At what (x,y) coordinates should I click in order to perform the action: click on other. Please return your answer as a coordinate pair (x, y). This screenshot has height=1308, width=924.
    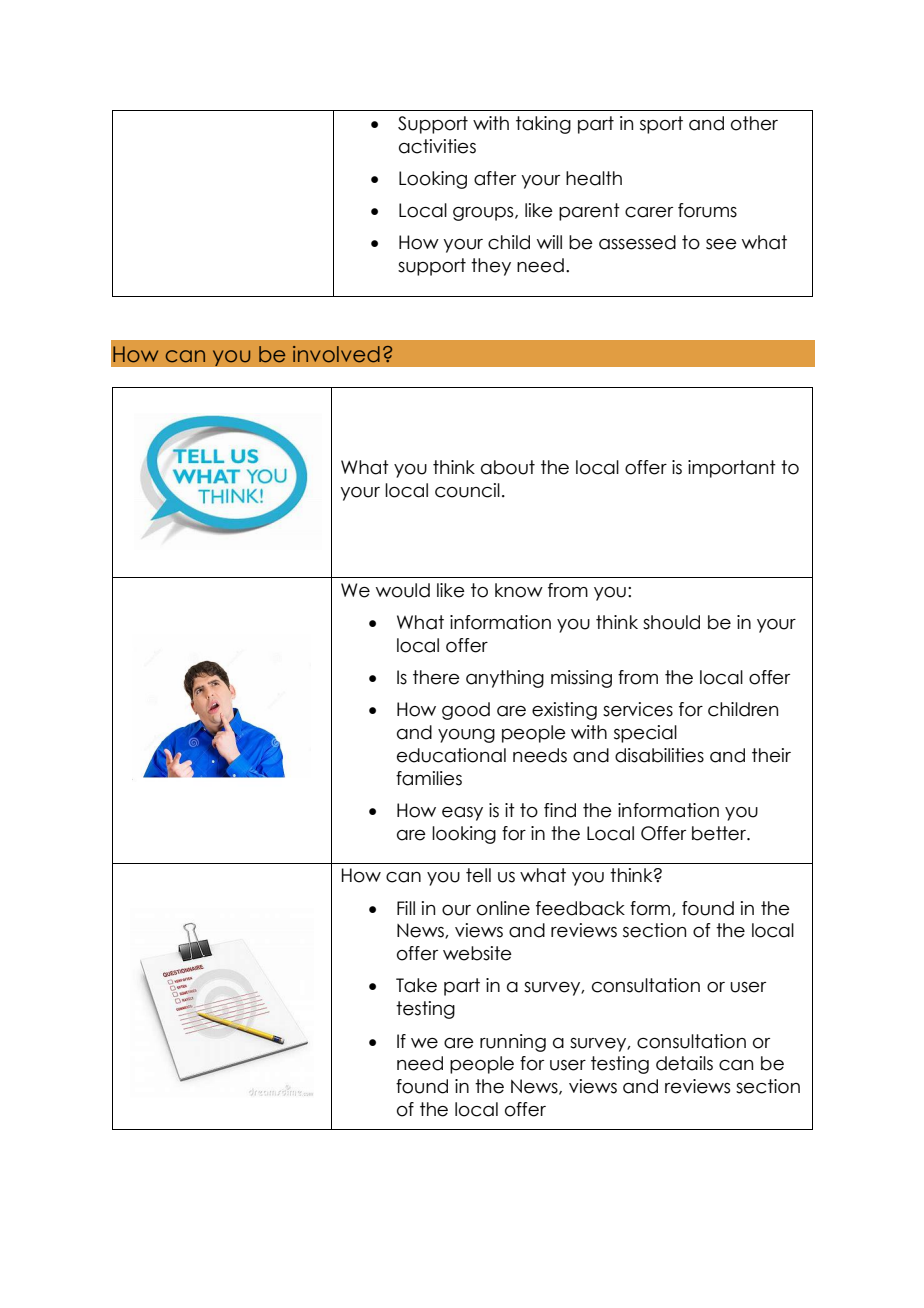
    Looking at the image, I should click on (754, 123).
